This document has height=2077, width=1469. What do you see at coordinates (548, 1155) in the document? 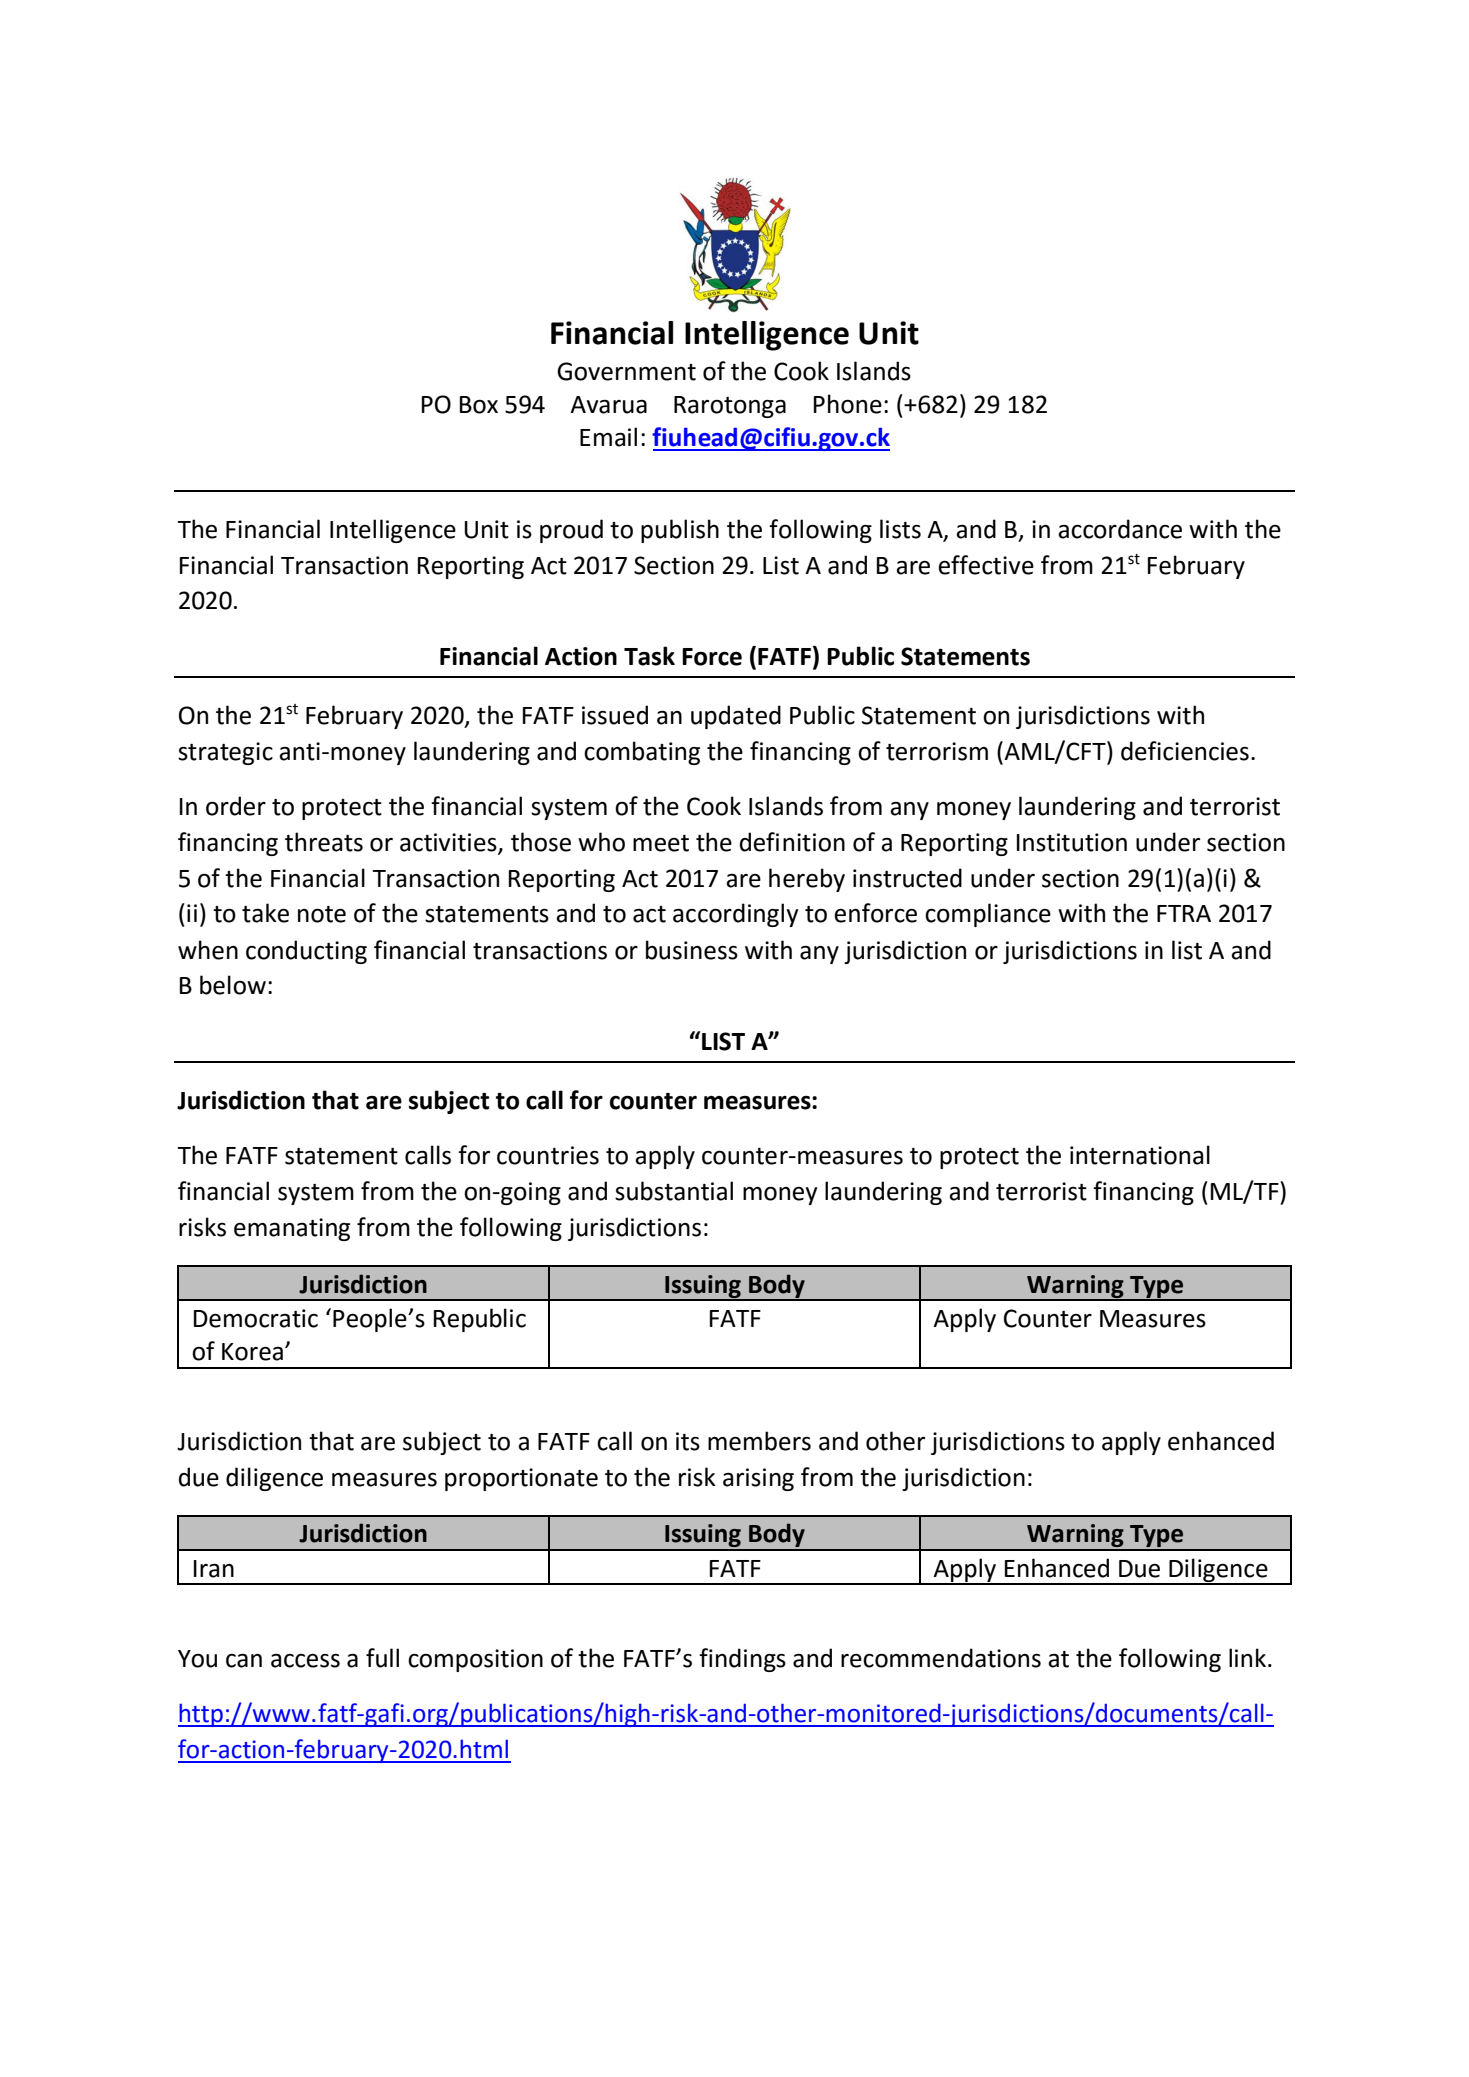
I see `countries` at bounding box center [548, 1155].
